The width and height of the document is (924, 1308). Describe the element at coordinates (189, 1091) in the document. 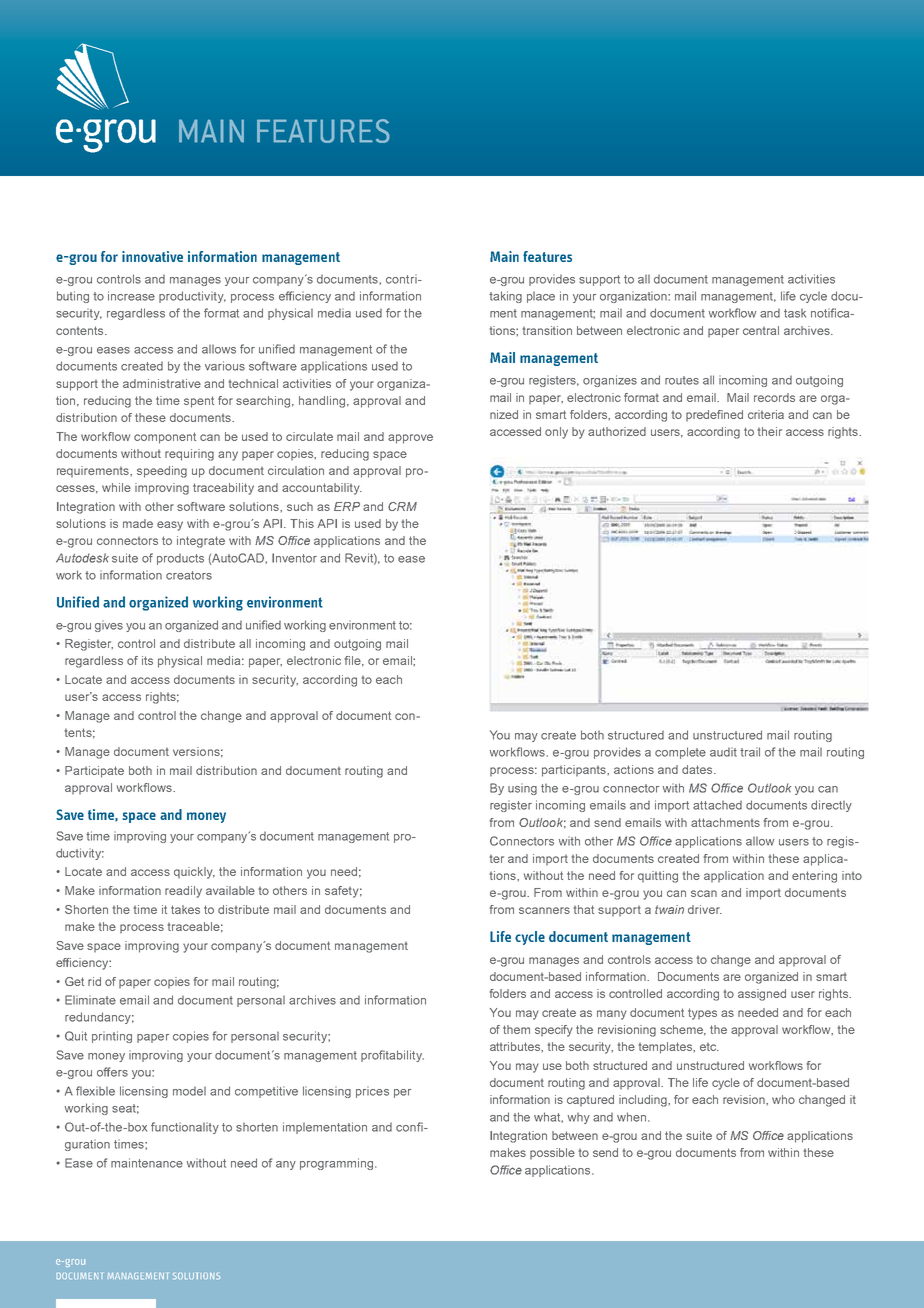

I see `model` at that location.
